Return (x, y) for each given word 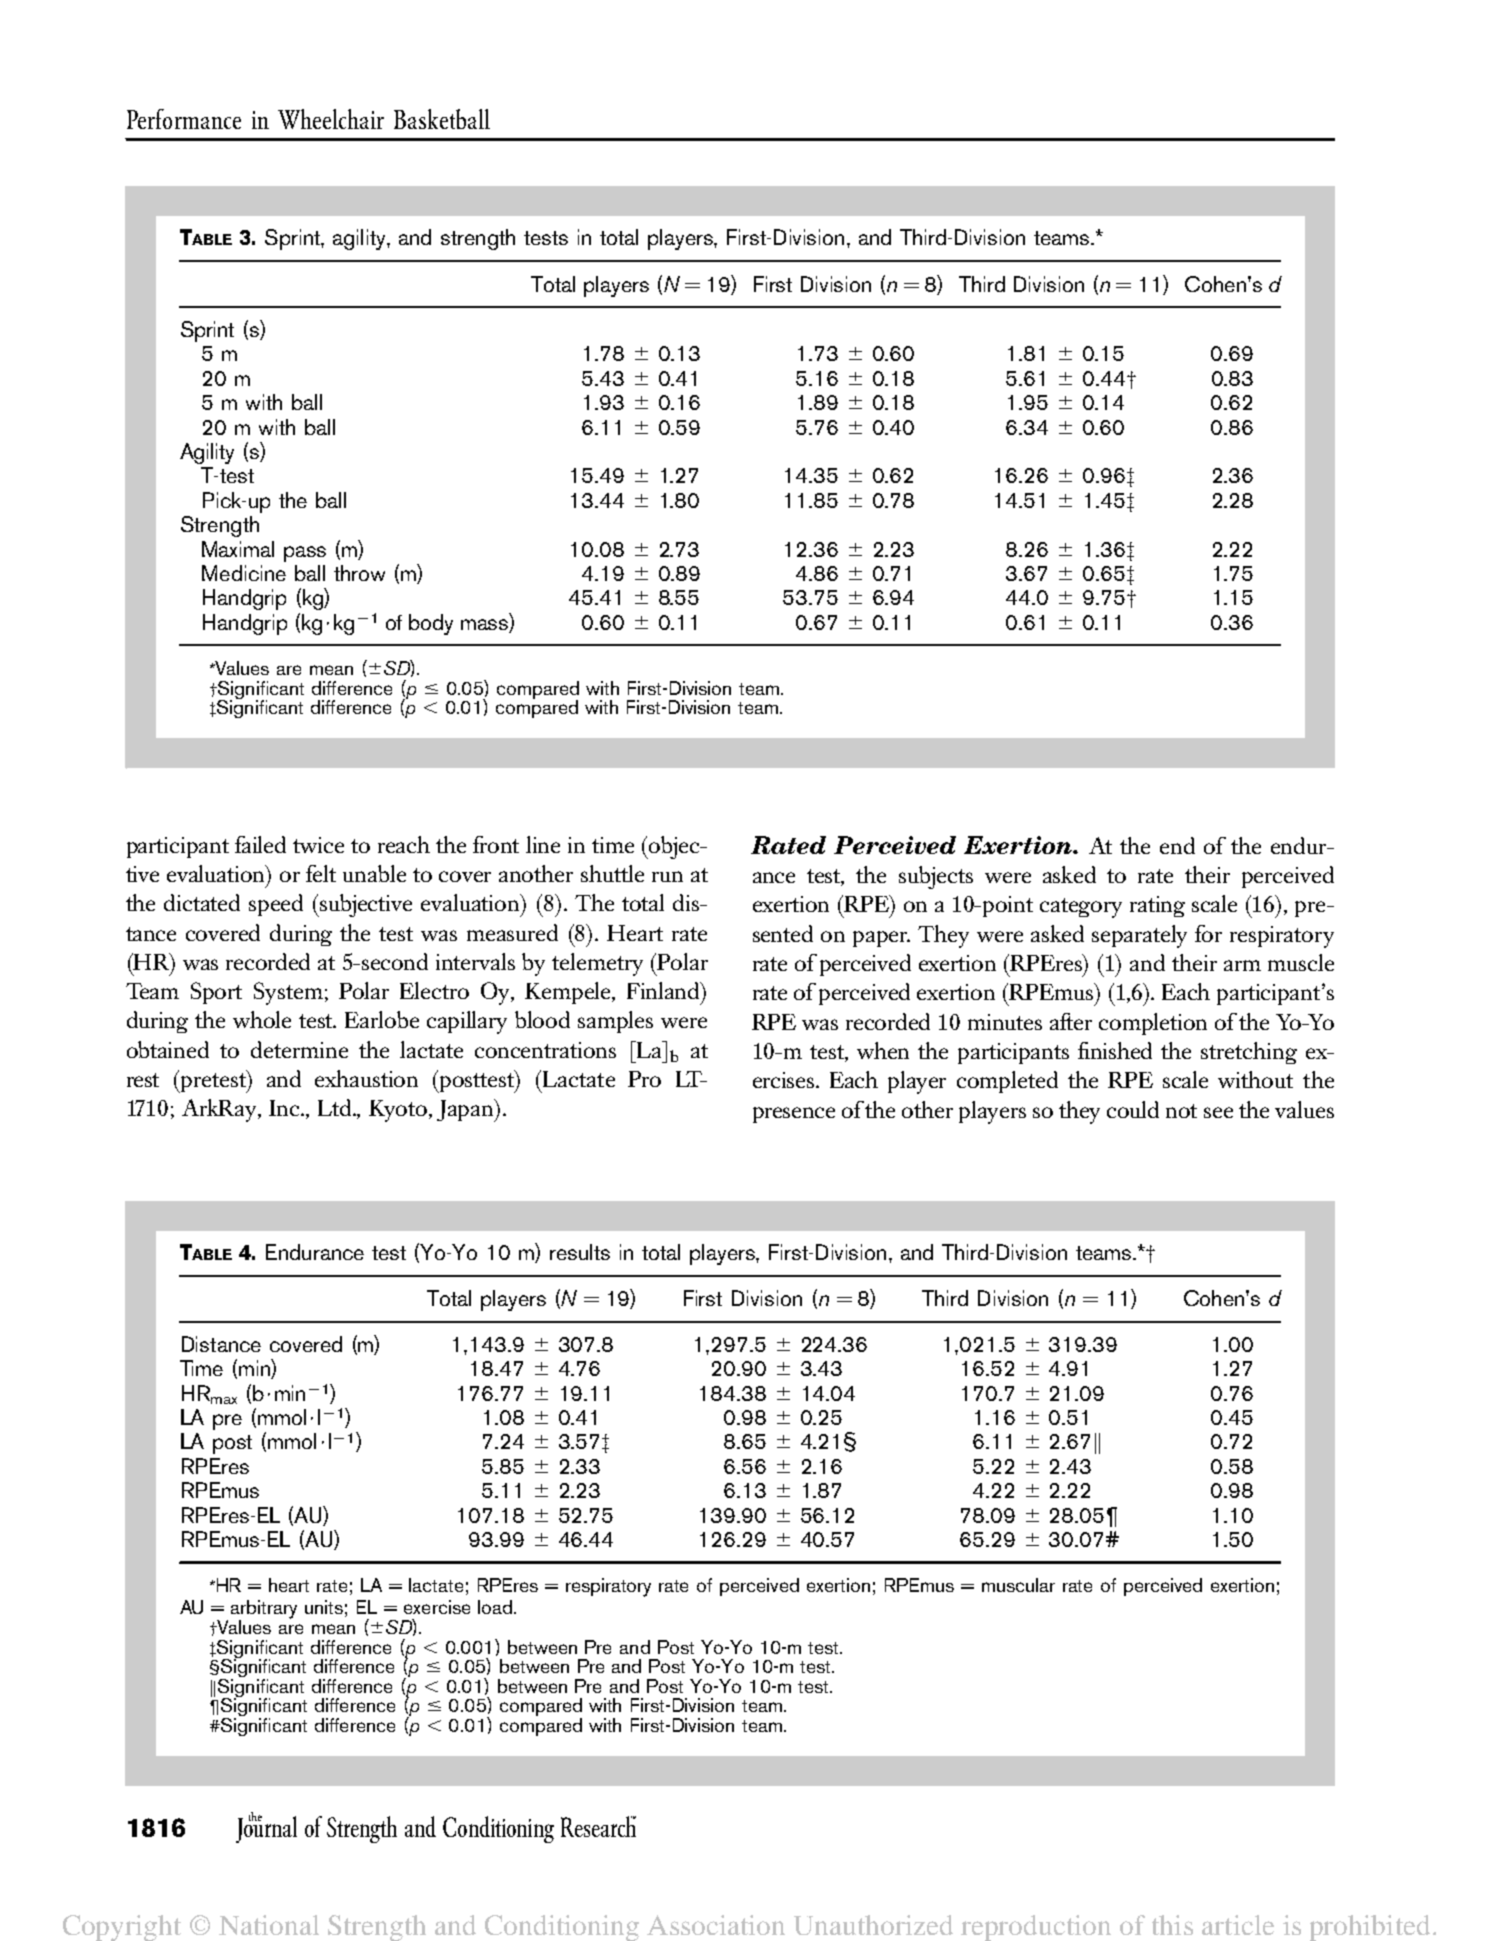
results (580, 1252)
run (667, 876)
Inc (286, 1108)
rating (1157, 906)
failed (260, 844)
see (1218, 1112)
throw (359, 573)
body (431, 624)
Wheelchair (331, 119)
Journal (266, 1828)
